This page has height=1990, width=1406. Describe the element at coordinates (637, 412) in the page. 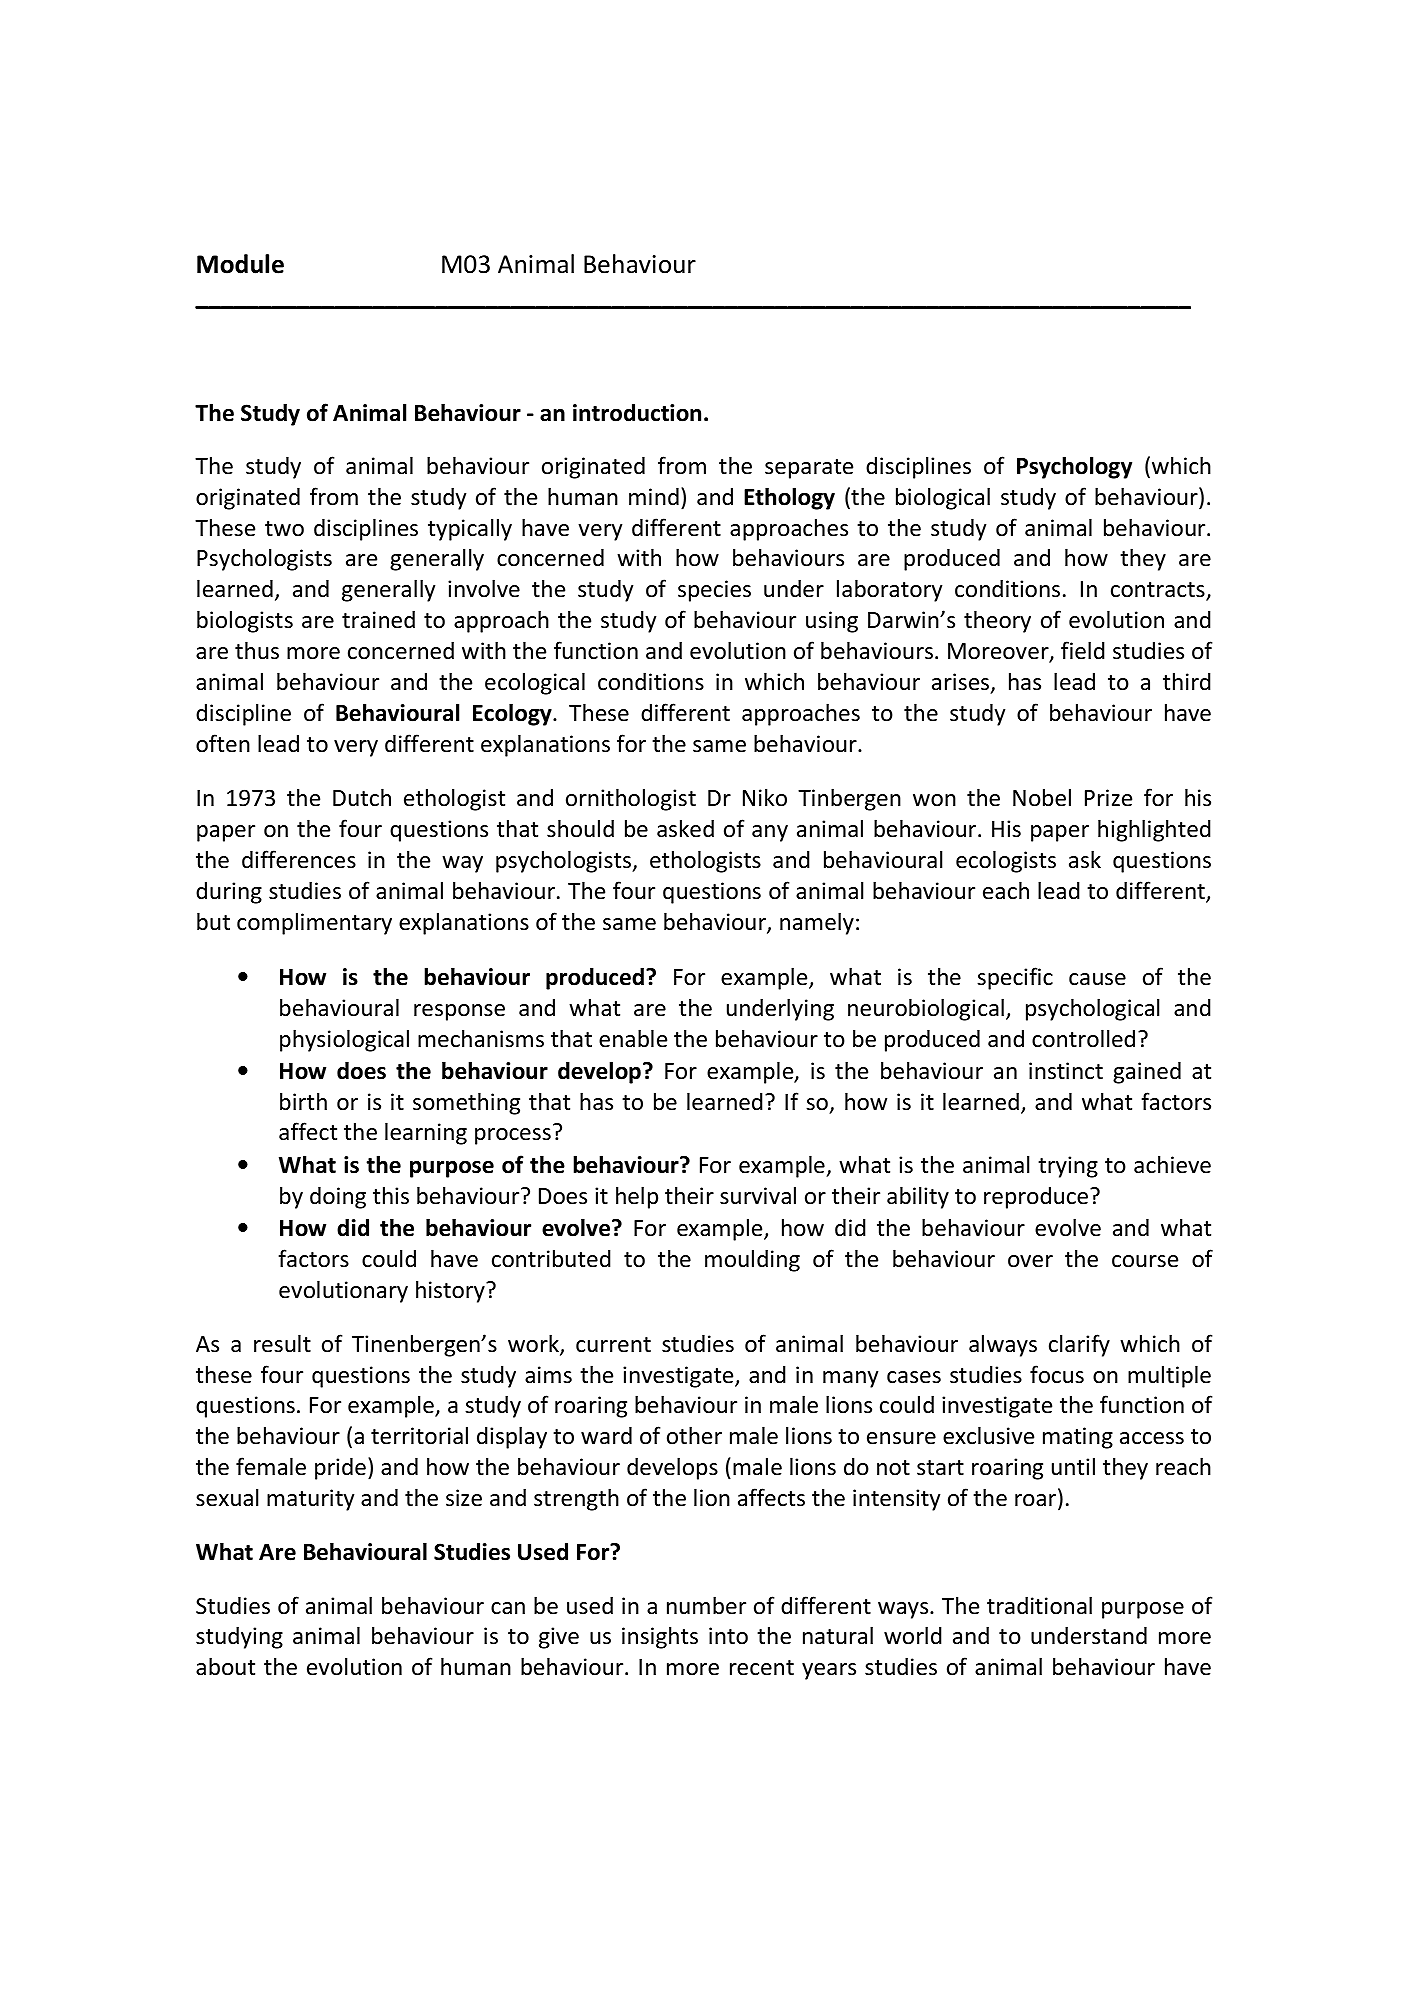

I see `introduction` at that location.
